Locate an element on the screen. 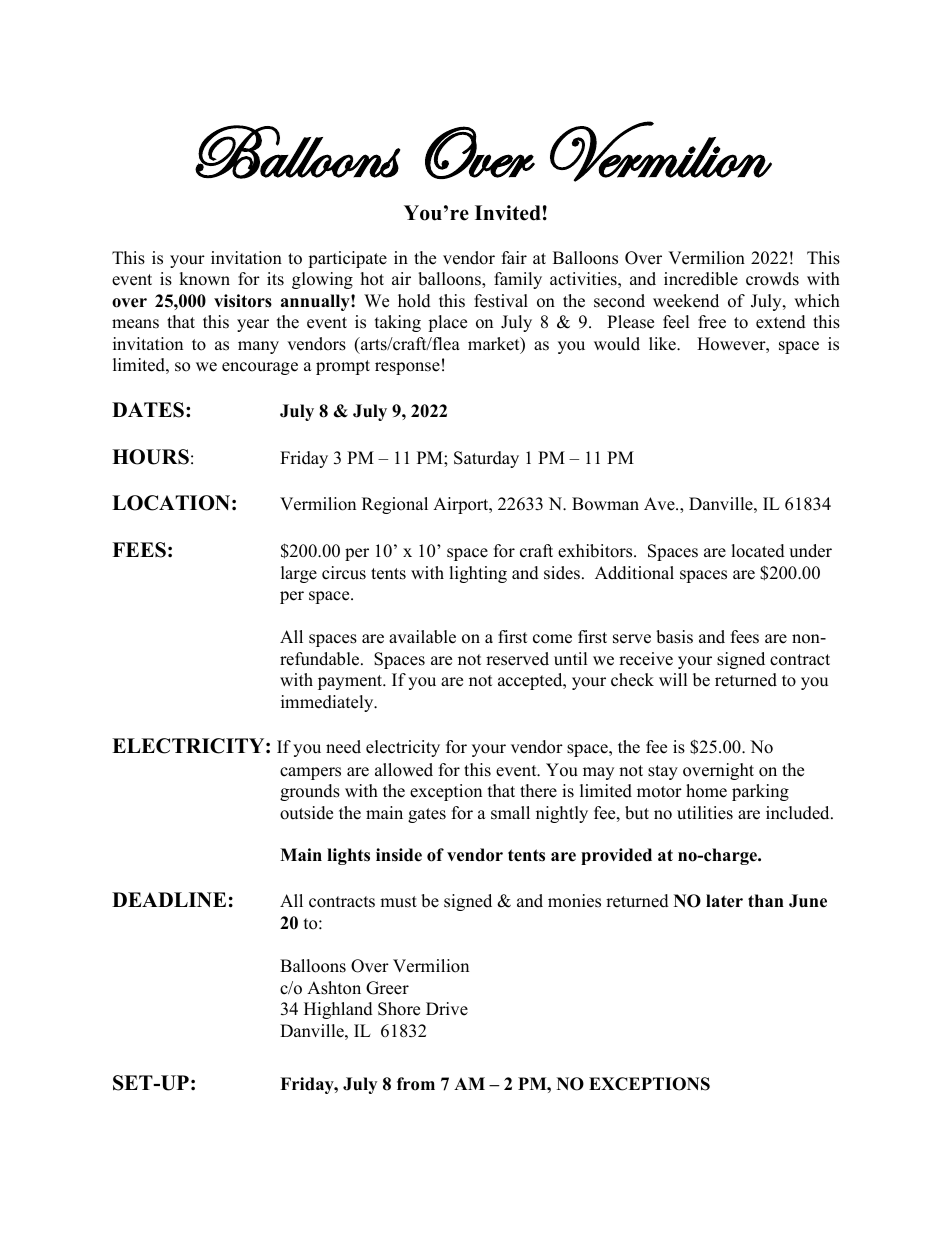  available is located at coordinates (422, 637).
